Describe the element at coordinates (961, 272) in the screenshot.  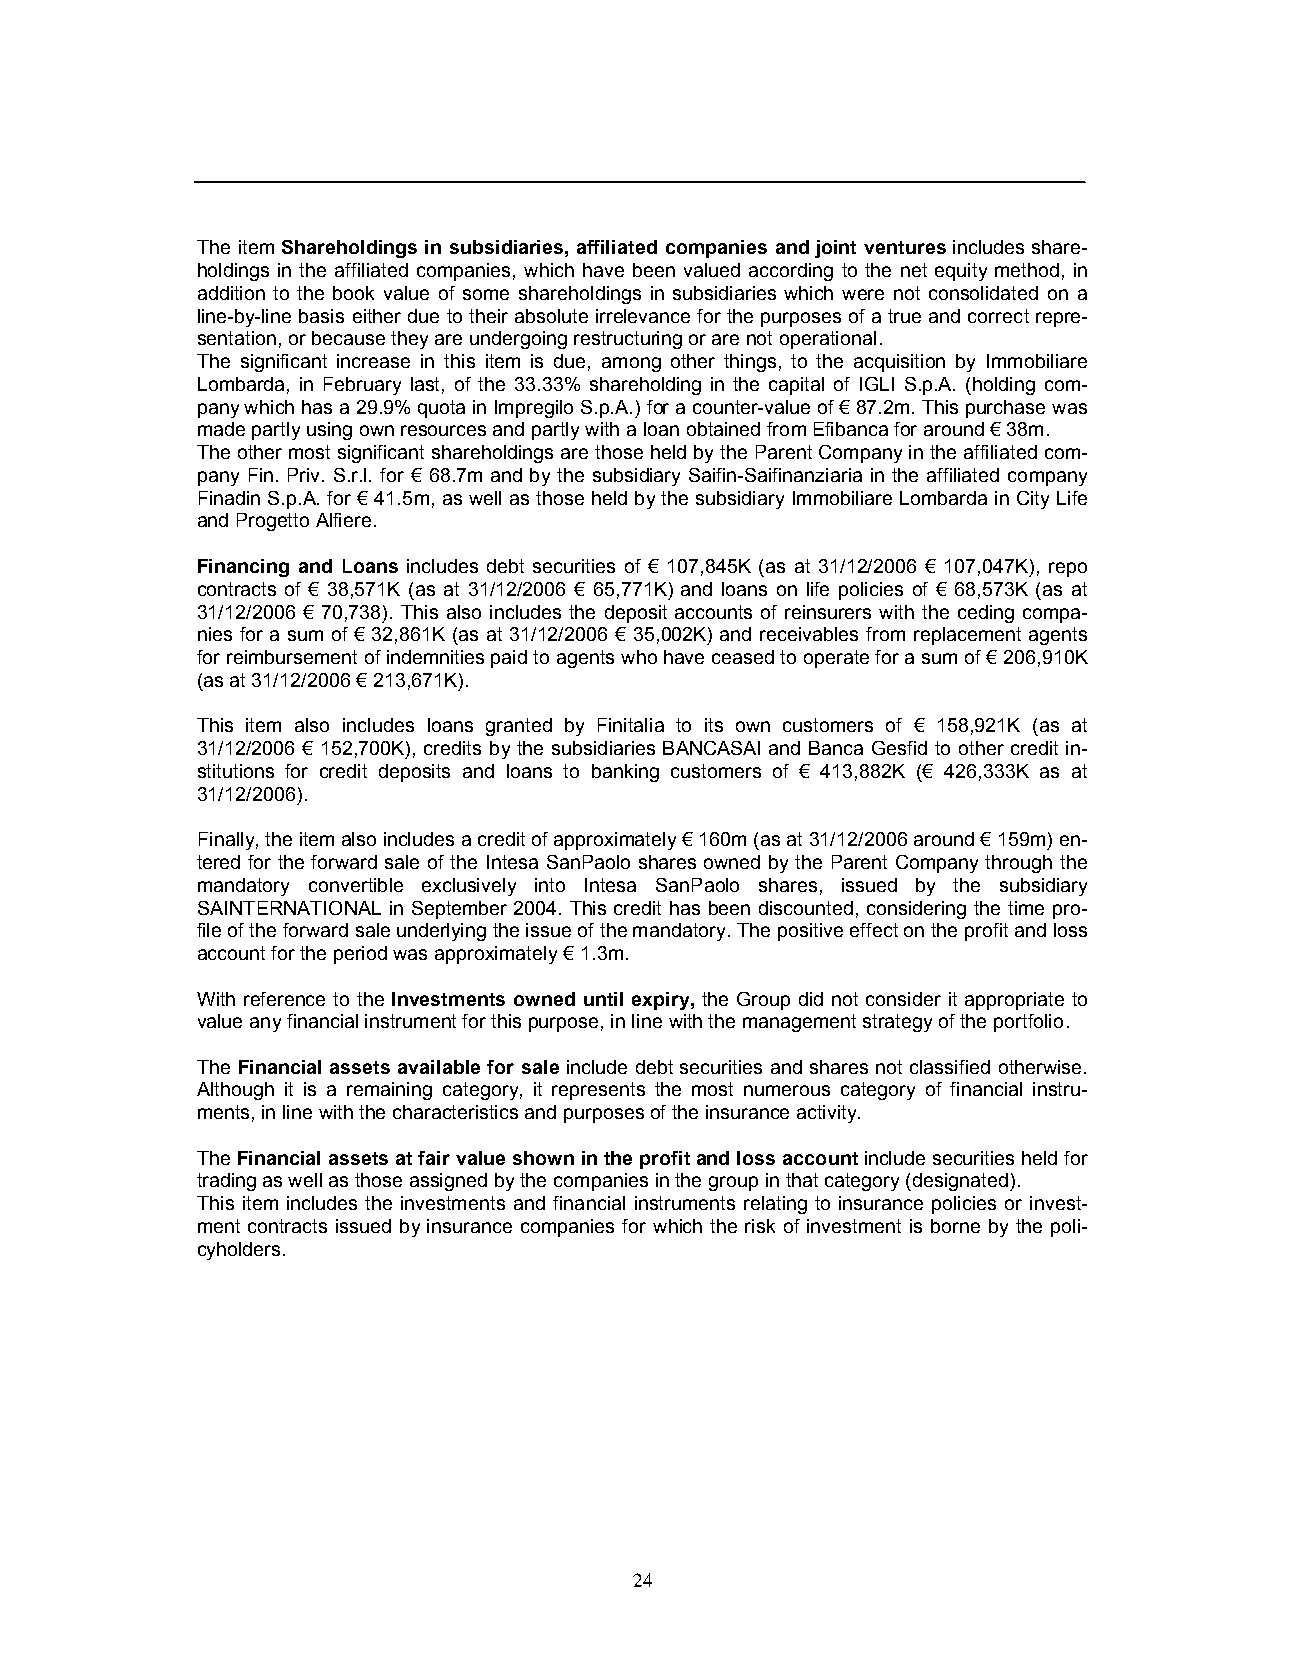
I see `equity` at that location.
